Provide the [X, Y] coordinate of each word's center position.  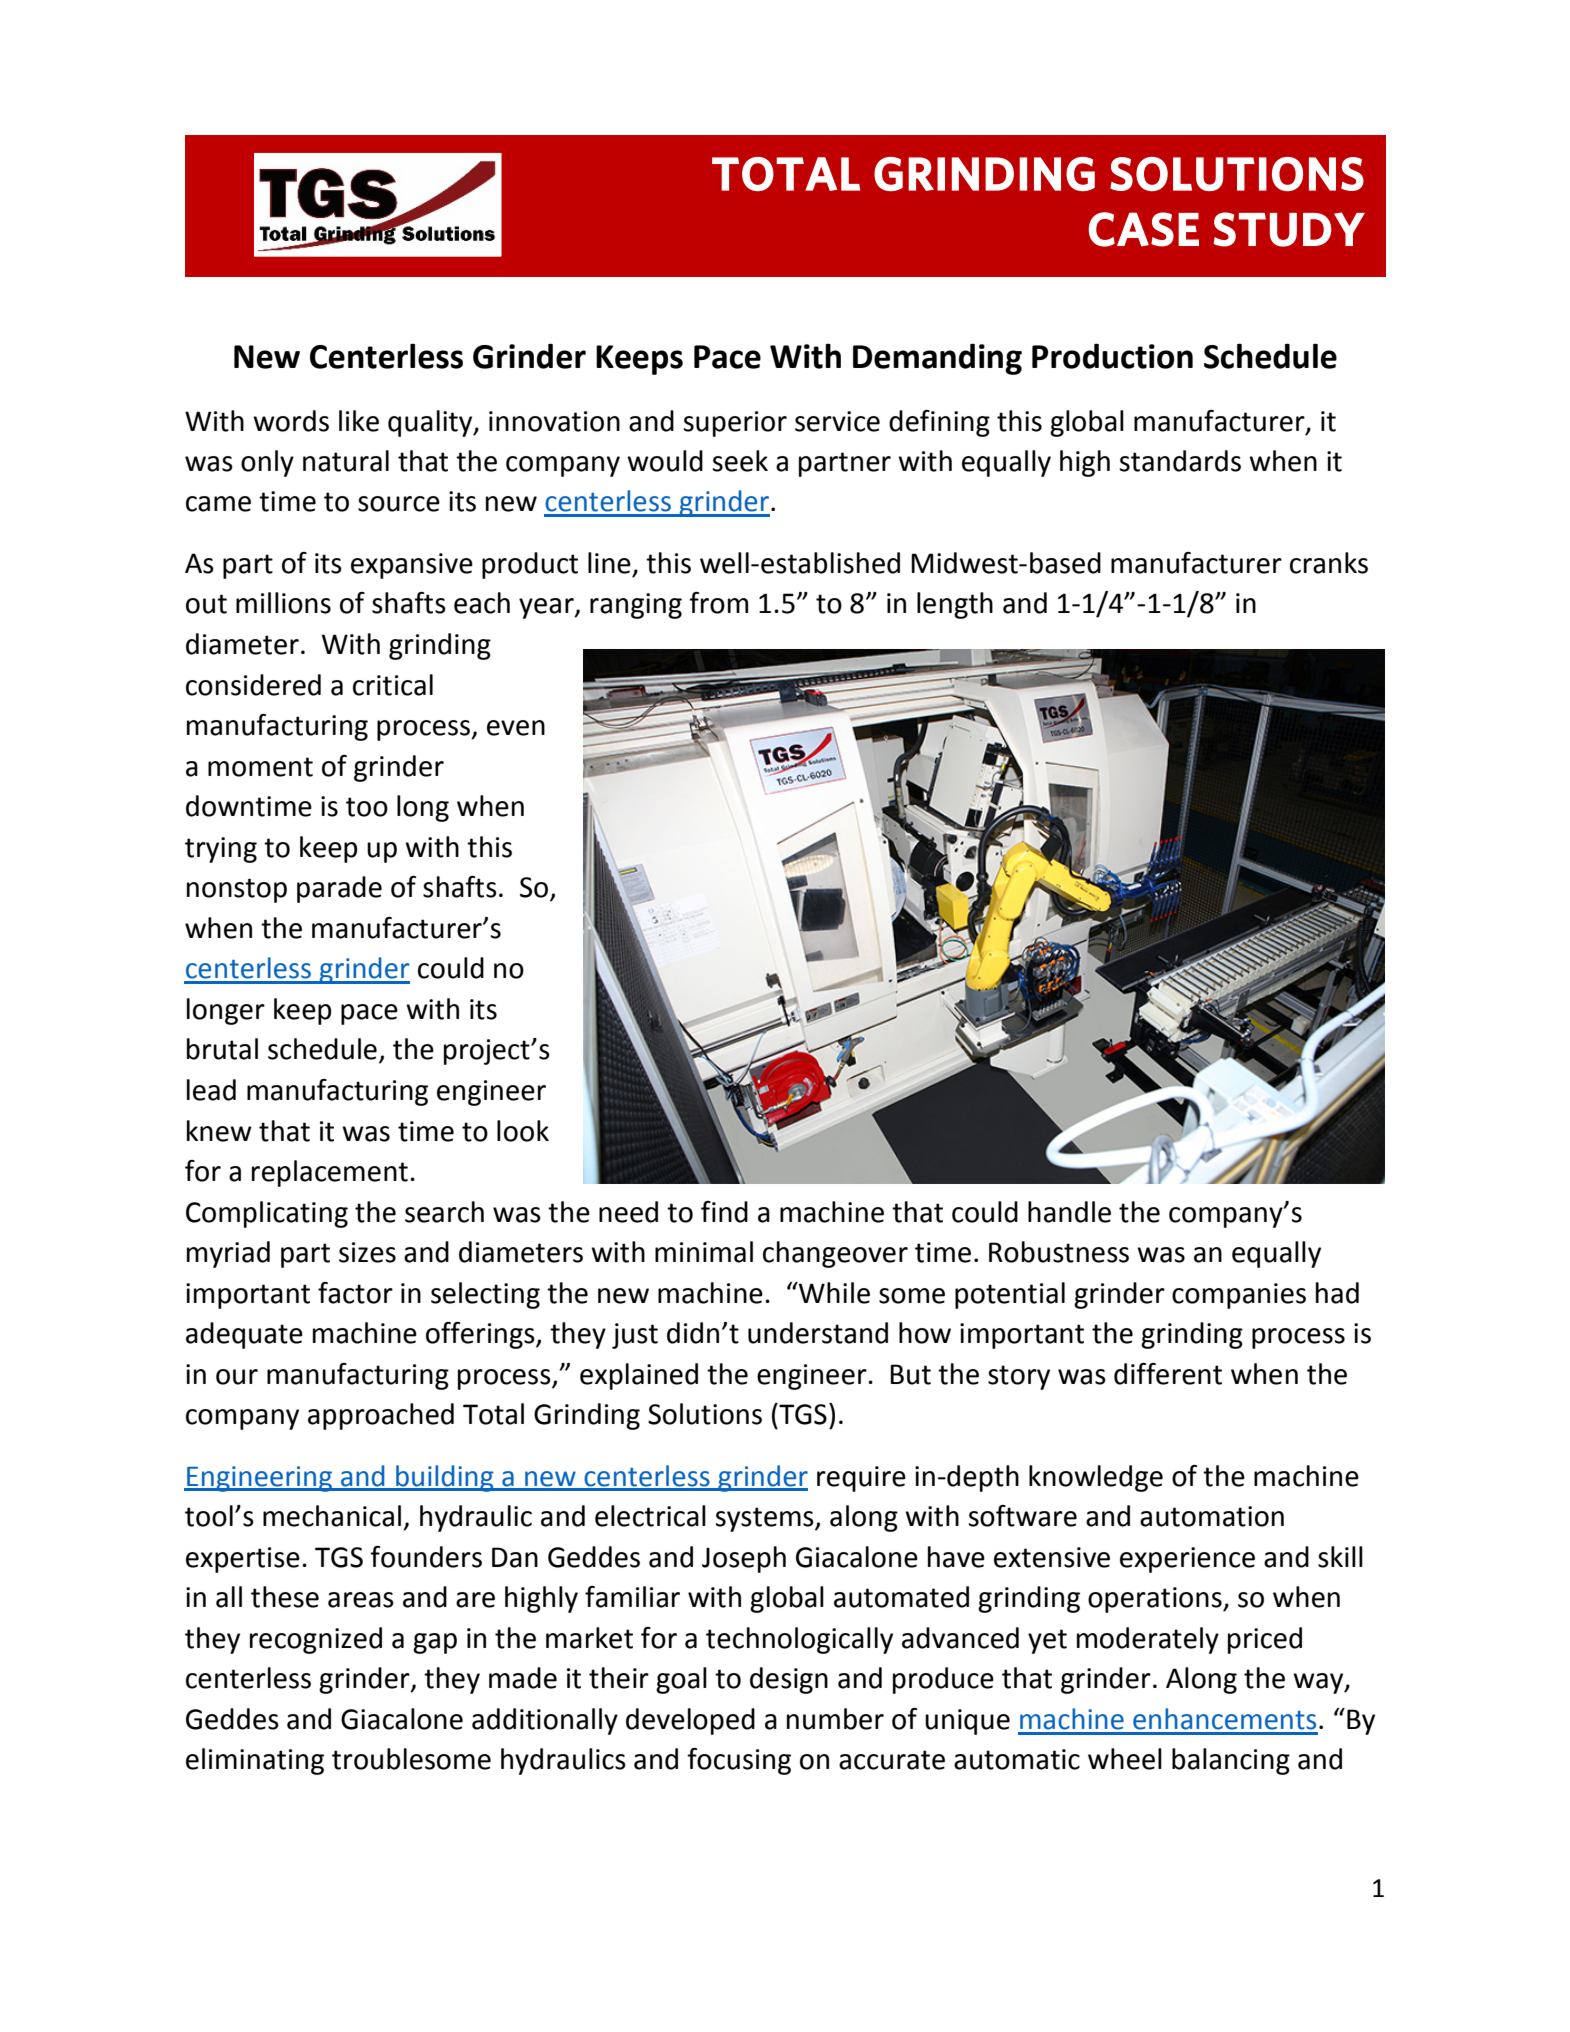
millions [283, 603]
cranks [1329, 563]
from [718, 603]
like [359, 421]
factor [355, 1293]
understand [818, 1333]
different [1168, 1374]
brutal [222, 1049]
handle [1069, 1212]
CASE [1144, 229]
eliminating [255, 1761]
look [523, 1131]
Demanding [937, 359]
